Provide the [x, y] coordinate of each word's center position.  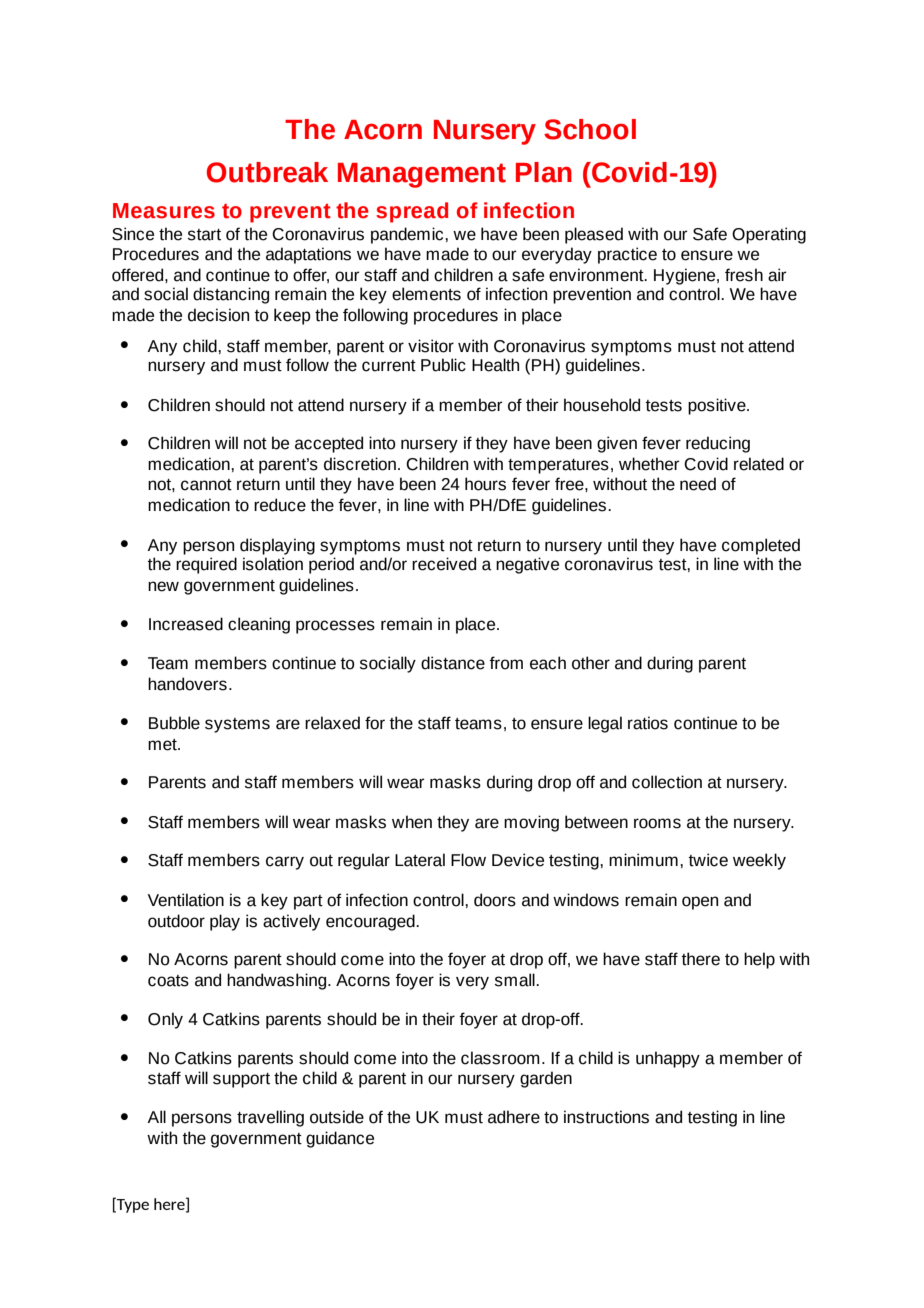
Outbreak [267, 172]
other [591, 663]
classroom [500, 1058]
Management [422, 175]
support [241, 1080]
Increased [186, 624]
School [590, 129]
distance [453, 663]
